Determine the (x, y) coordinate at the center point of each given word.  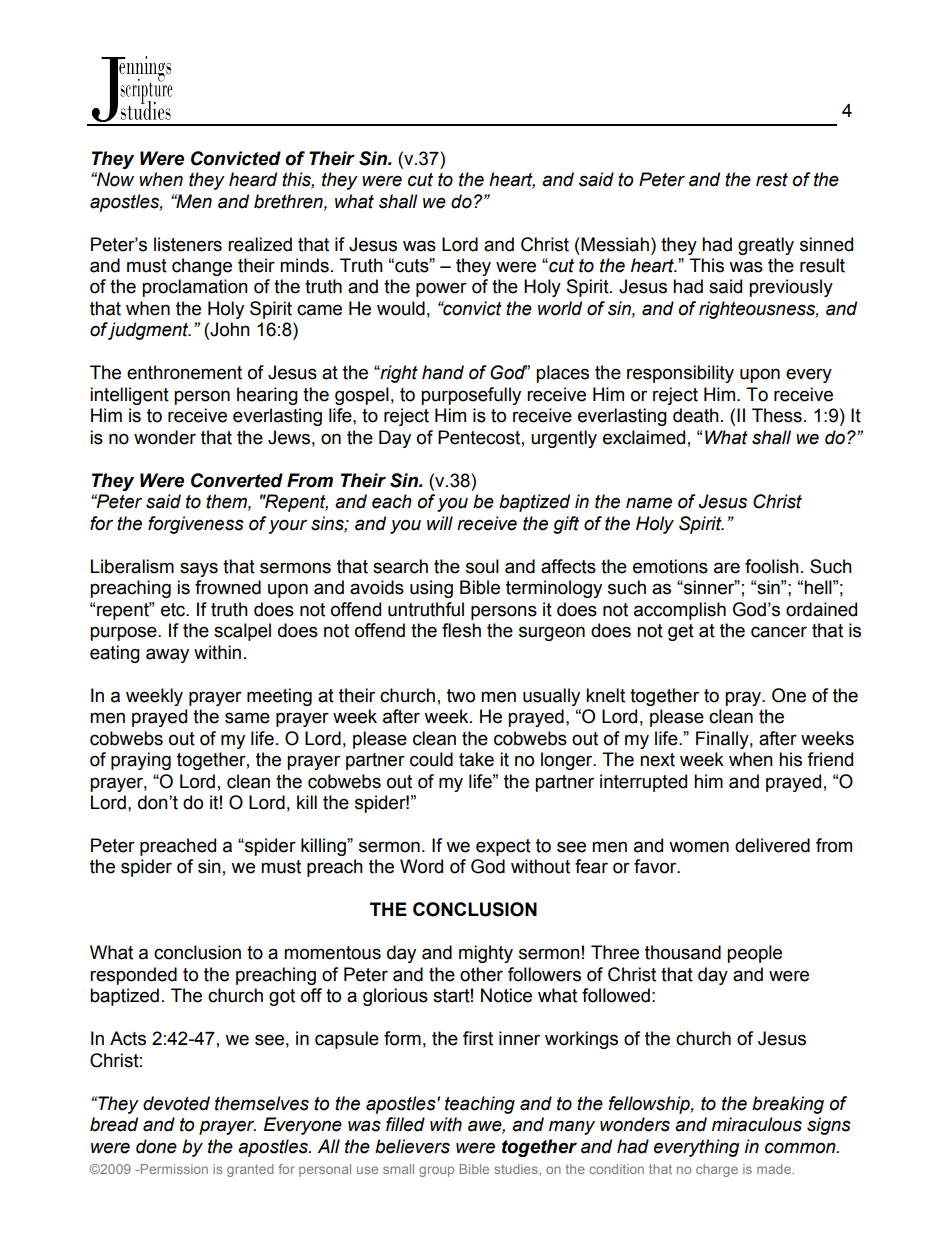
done (156, 1146)
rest (772, 180)
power (441, 289)
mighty (486, 954)
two (461, 696)
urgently (564, 439)
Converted (237, 480)
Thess (777, 415)
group (436, 1171)
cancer (779, 632)
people (754, 954)
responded (133, 976)
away (167, 655)
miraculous (757, 1124)
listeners (188, 244)
